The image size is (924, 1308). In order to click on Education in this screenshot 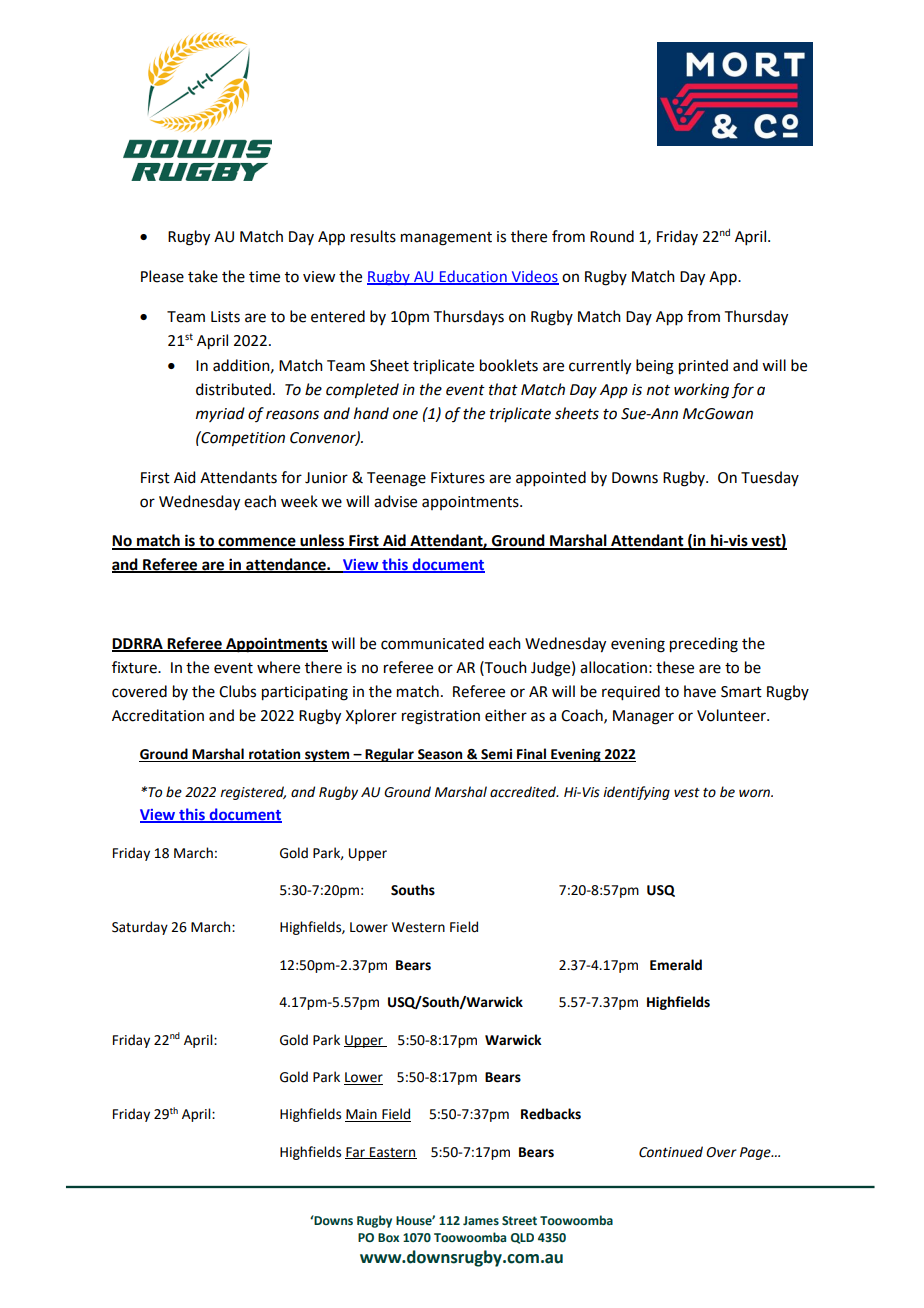, I will do `click(473, 277)`.
